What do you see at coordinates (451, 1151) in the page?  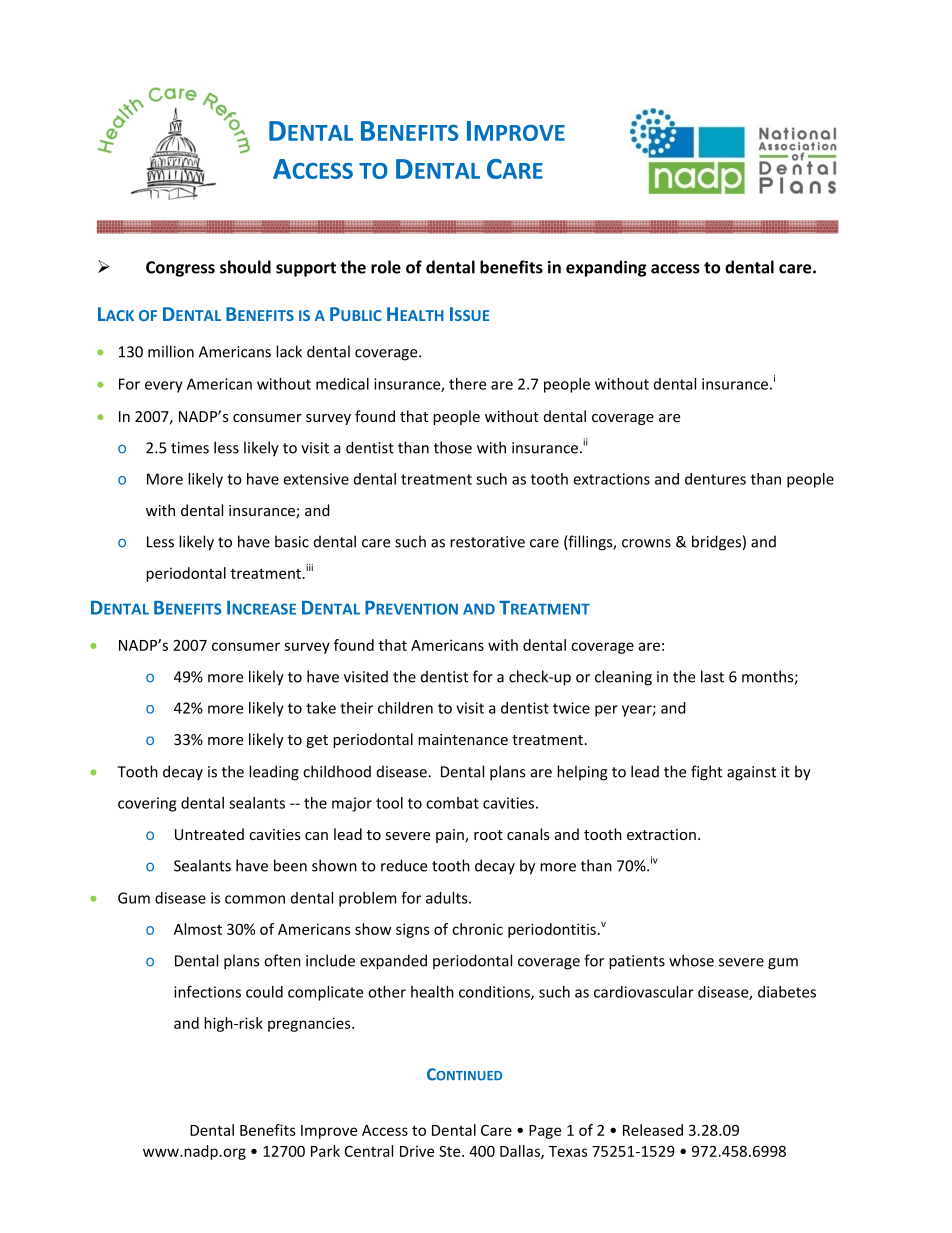 I see `Ste` at bounding box center [451, 1151].
